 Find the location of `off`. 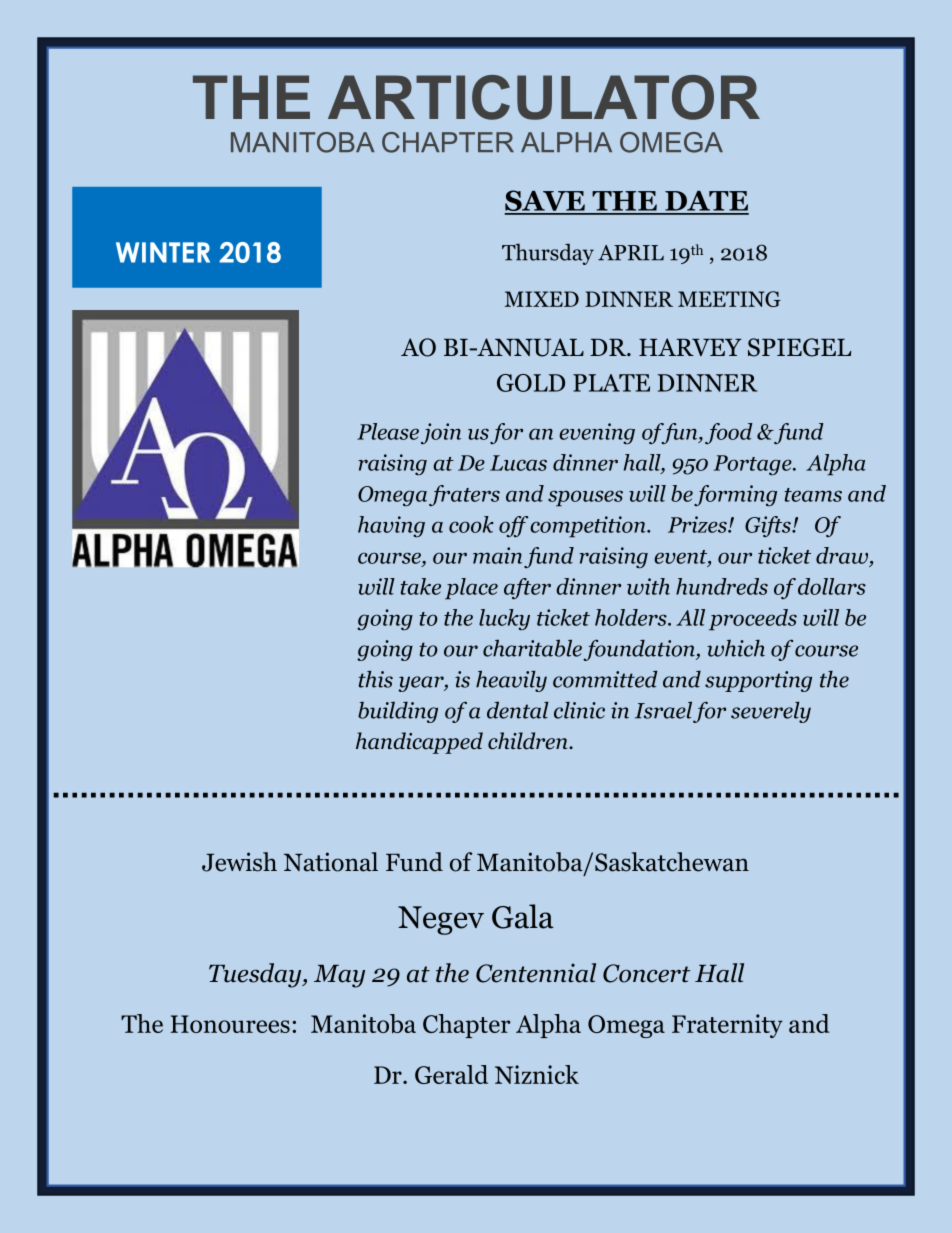

off is located at coordinates (513, 526).
